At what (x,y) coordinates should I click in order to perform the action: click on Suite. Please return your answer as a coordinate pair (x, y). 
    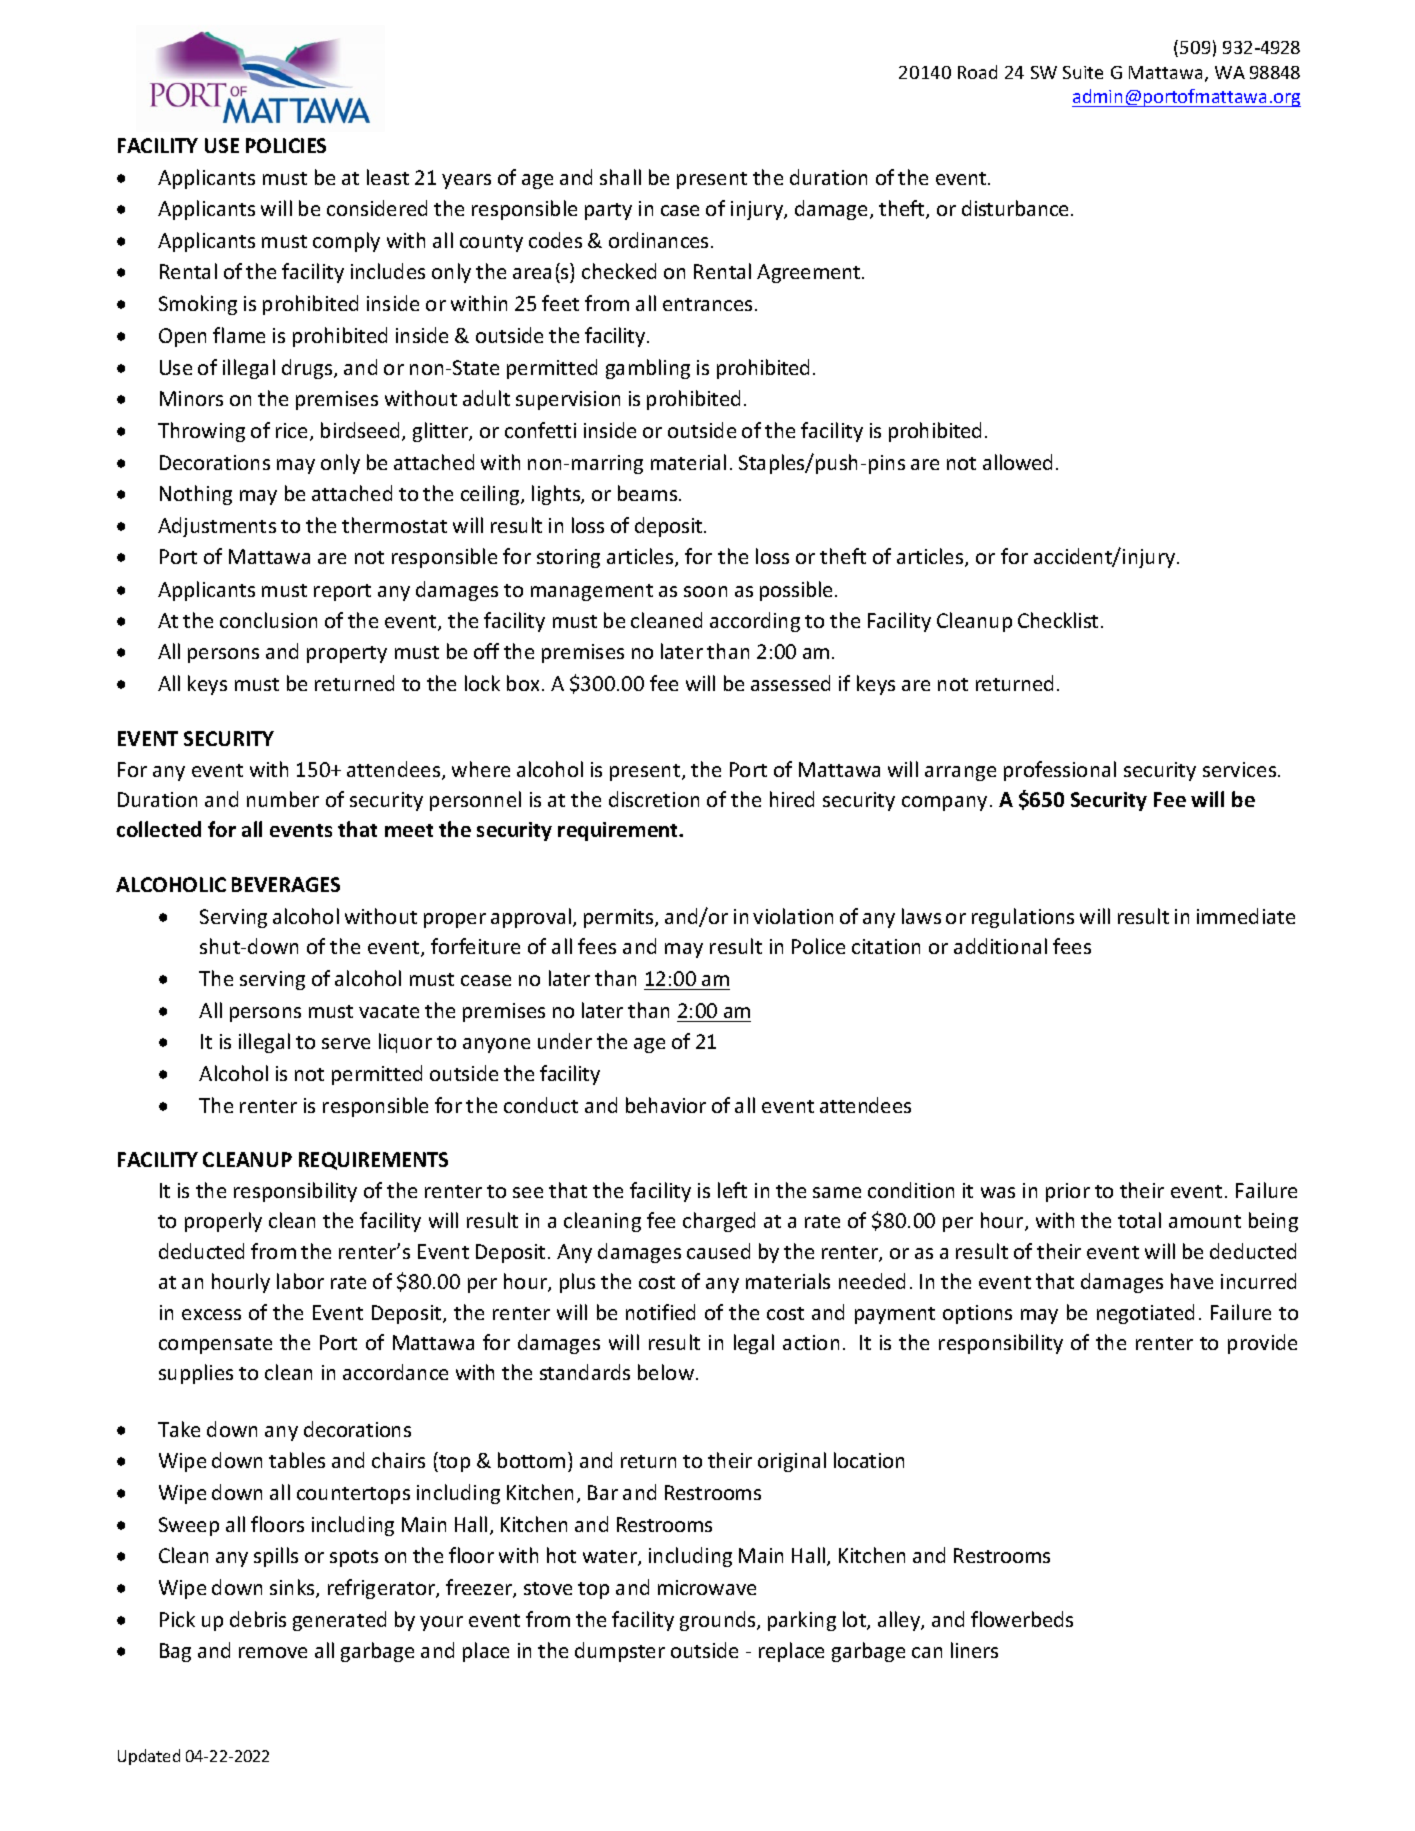
    Looking at the image, I should click on (1083, 72).
